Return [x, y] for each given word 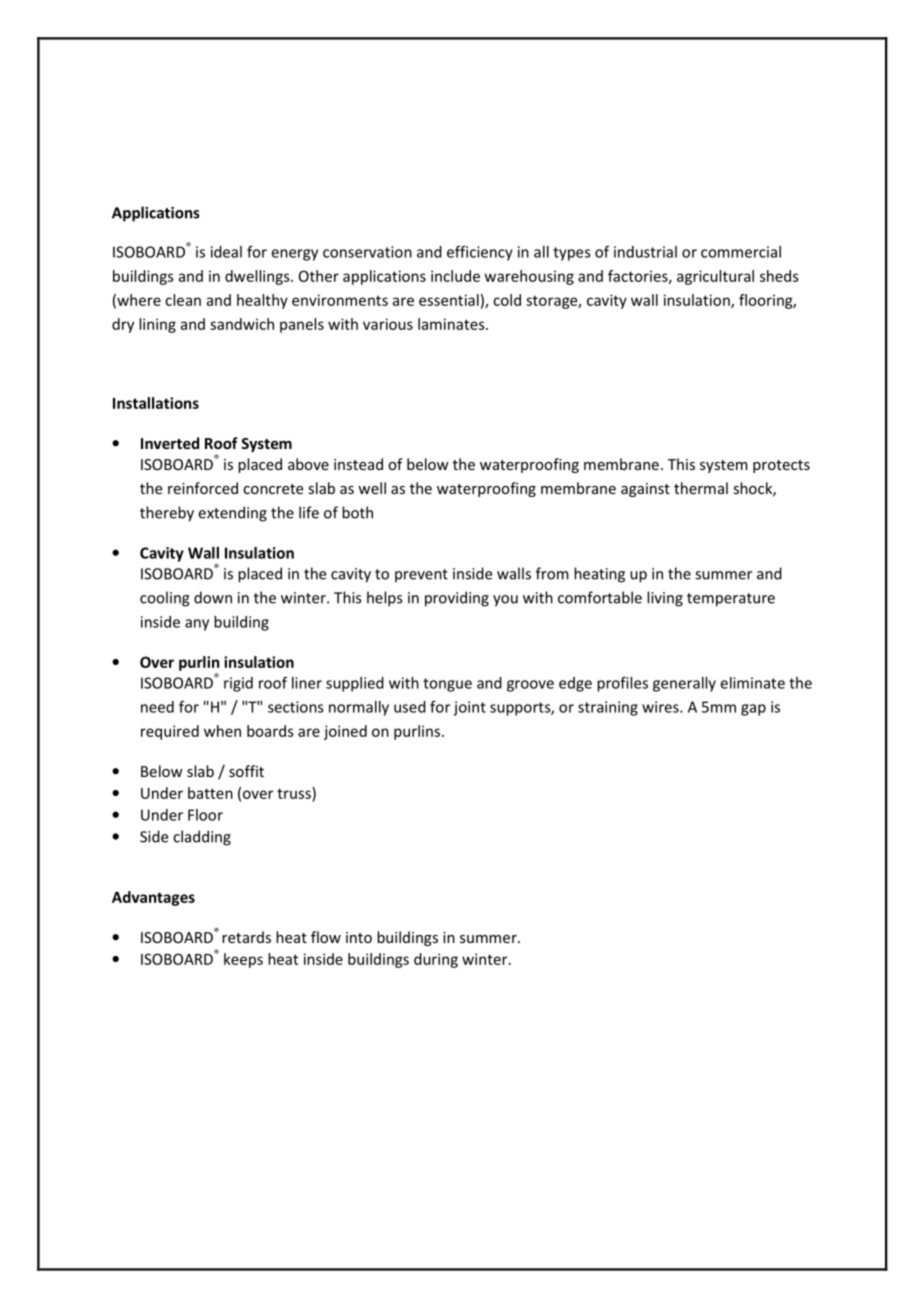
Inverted [170, 443]
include [455, 276]
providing [457, 599]
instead [358, 464]
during [436, 960]
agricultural [715, 277]
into [359, 937]
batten [210, 793]
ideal [226, 252]
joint [469, 708]
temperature [731, 600]
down [213, 597]
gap [753, 710]
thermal [701, 488]
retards [246, 937]
